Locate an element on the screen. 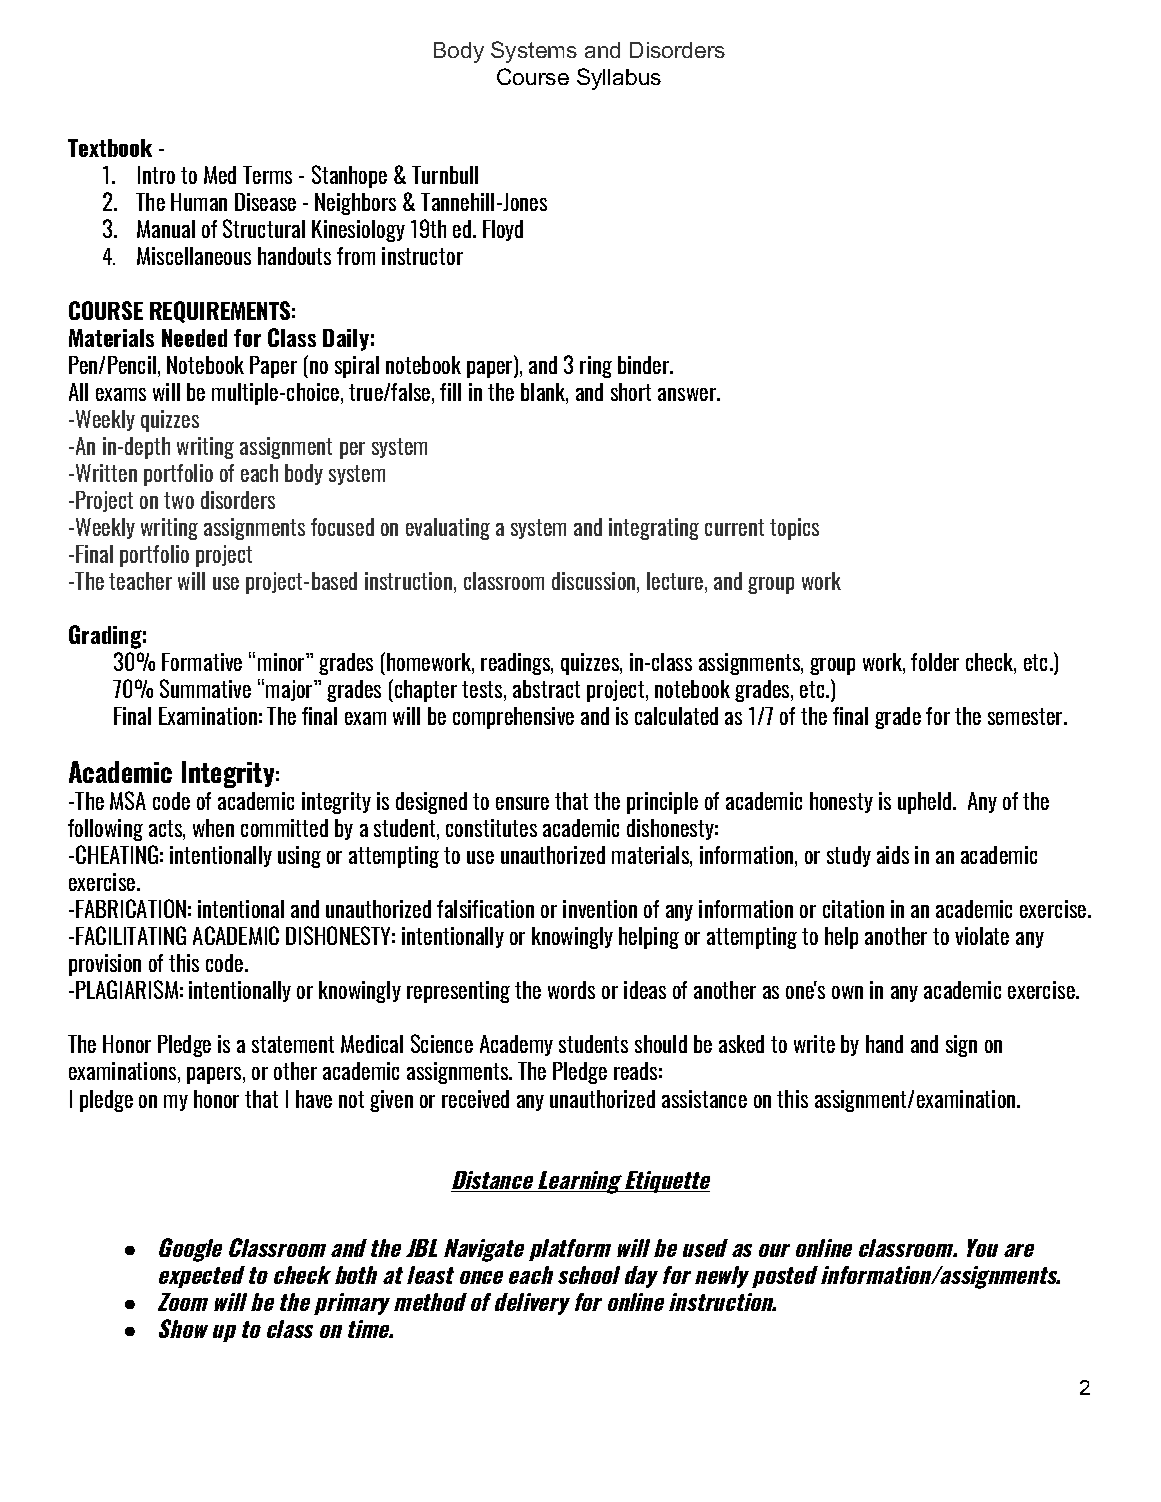 The image size is (1161, 1502). integrating is located at coordinates (654, 529).
